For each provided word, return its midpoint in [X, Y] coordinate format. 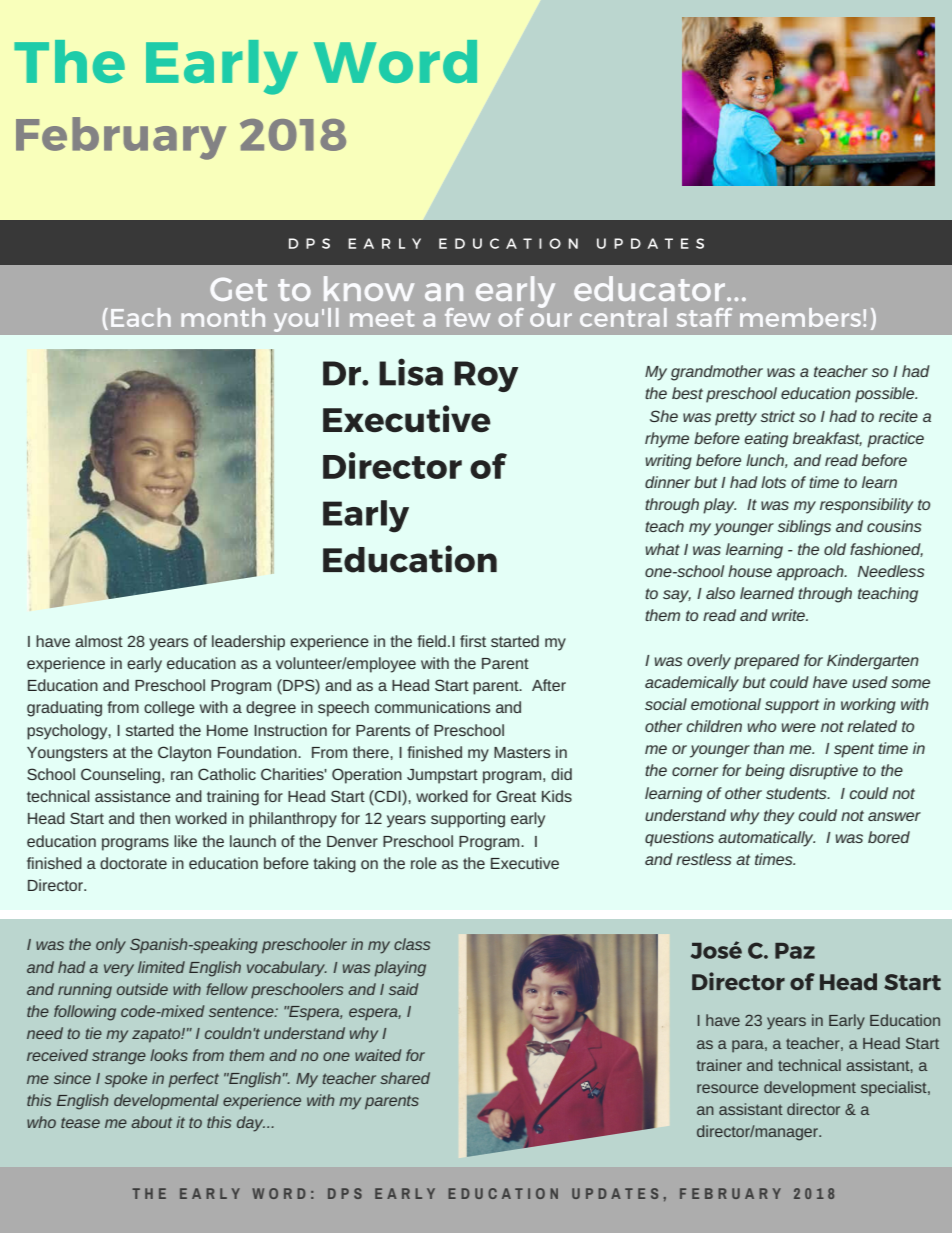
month [223, 317]
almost [99, 641]
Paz [795, 951]
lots [773, 482]
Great [516, 796]
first [473, 641]
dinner [667, 482]
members [800, 317]
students [797, 793]
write [789, 615]
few [468, 317]
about [151, 1122]
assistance [133, 796]
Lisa [411, 372]
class [412, 944]
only [111, 946]
